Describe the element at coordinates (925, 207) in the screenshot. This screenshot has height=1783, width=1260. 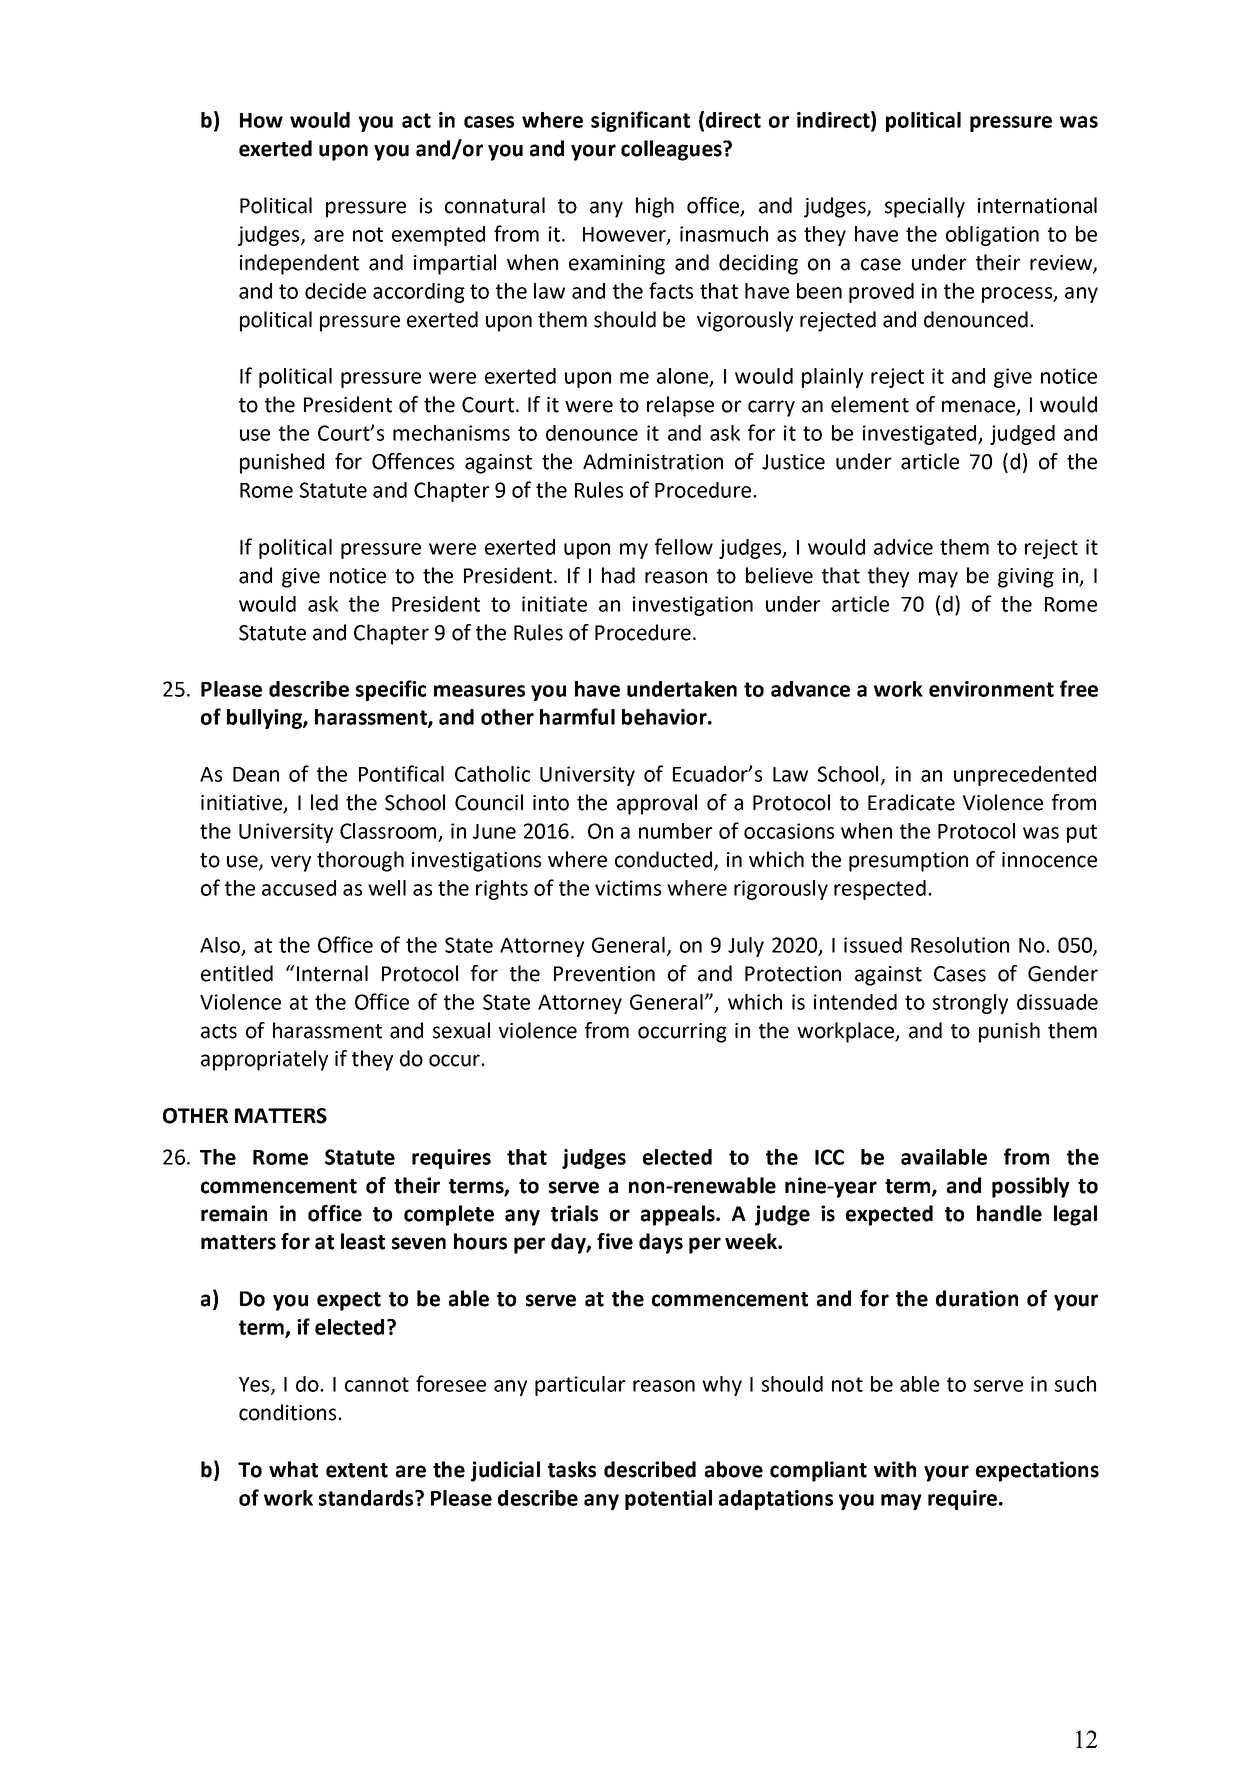
I see `specially` at that location.
